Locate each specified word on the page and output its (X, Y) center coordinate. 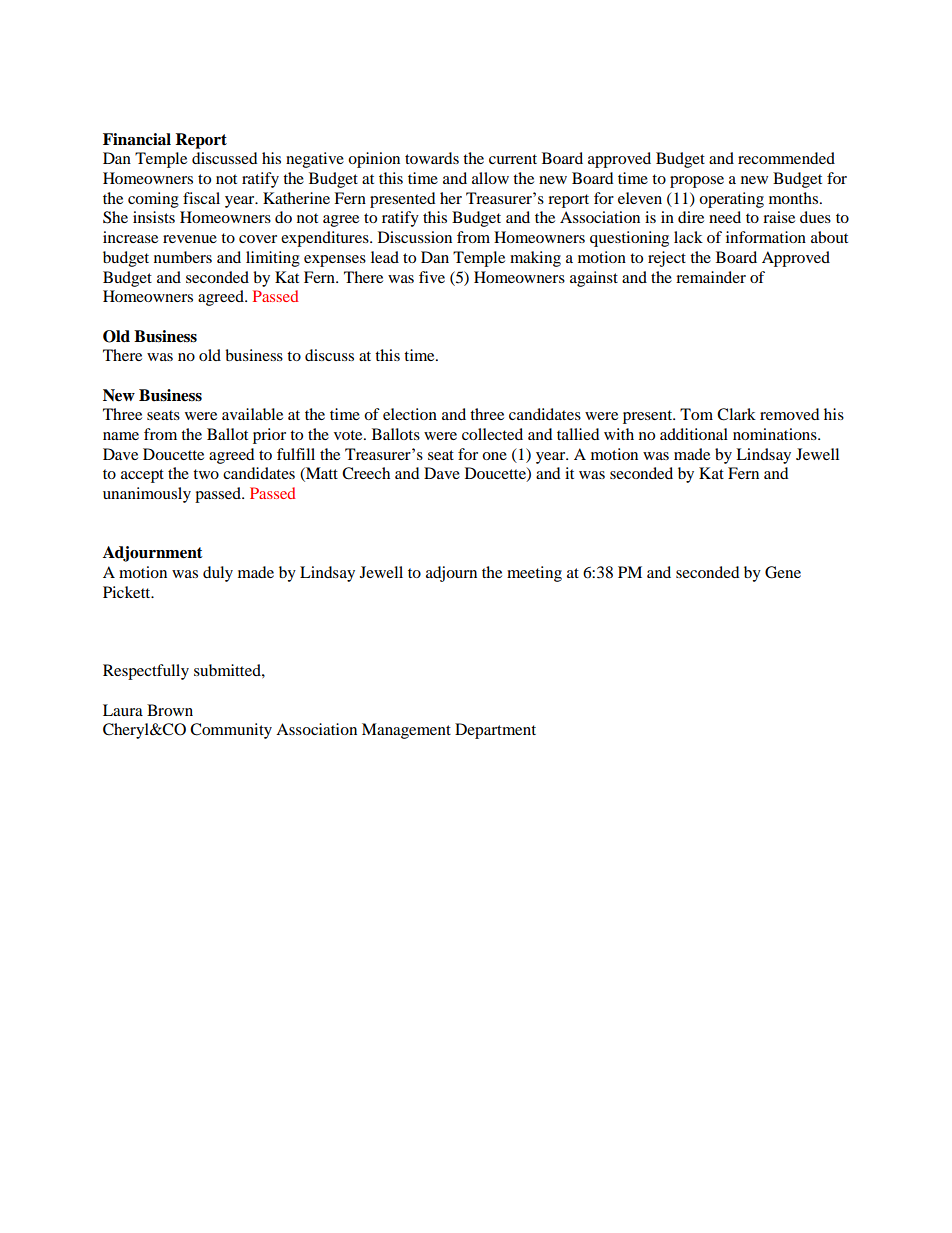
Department (495, 731)
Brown (170, 710)
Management (406, 731)
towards (432, 158)
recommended (786, 158)
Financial (137, 139)
